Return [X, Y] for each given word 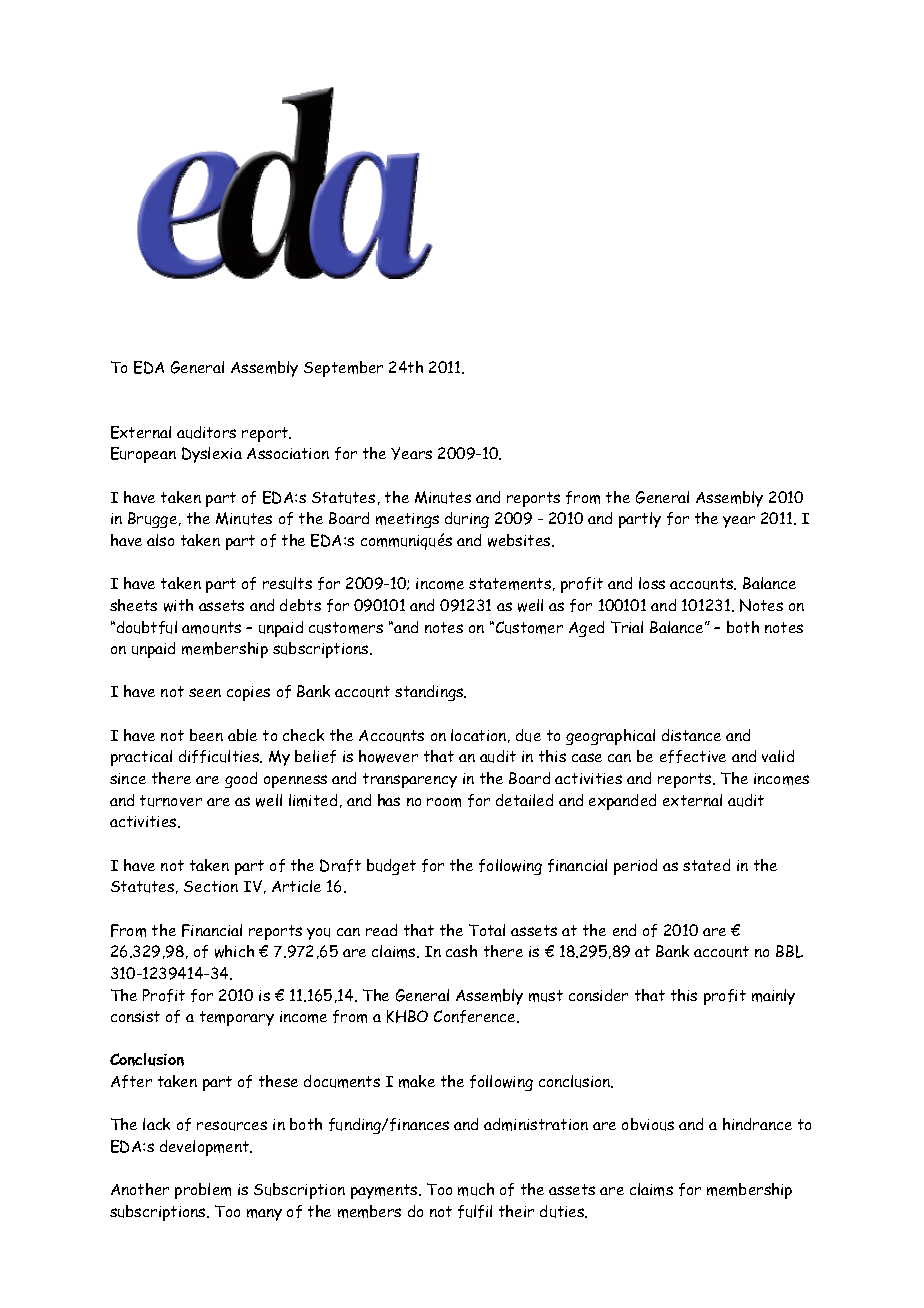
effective [693, 756]
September [343, 369]
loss [652, 583]
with [178, 605]
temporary [237, 1018]
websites [520, 540]
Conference [476, 1016]
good [241, 780]
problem [203, 1191]
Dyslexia [212, 455]
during [467, 520]
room [444, 802]
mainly [773, 997]
